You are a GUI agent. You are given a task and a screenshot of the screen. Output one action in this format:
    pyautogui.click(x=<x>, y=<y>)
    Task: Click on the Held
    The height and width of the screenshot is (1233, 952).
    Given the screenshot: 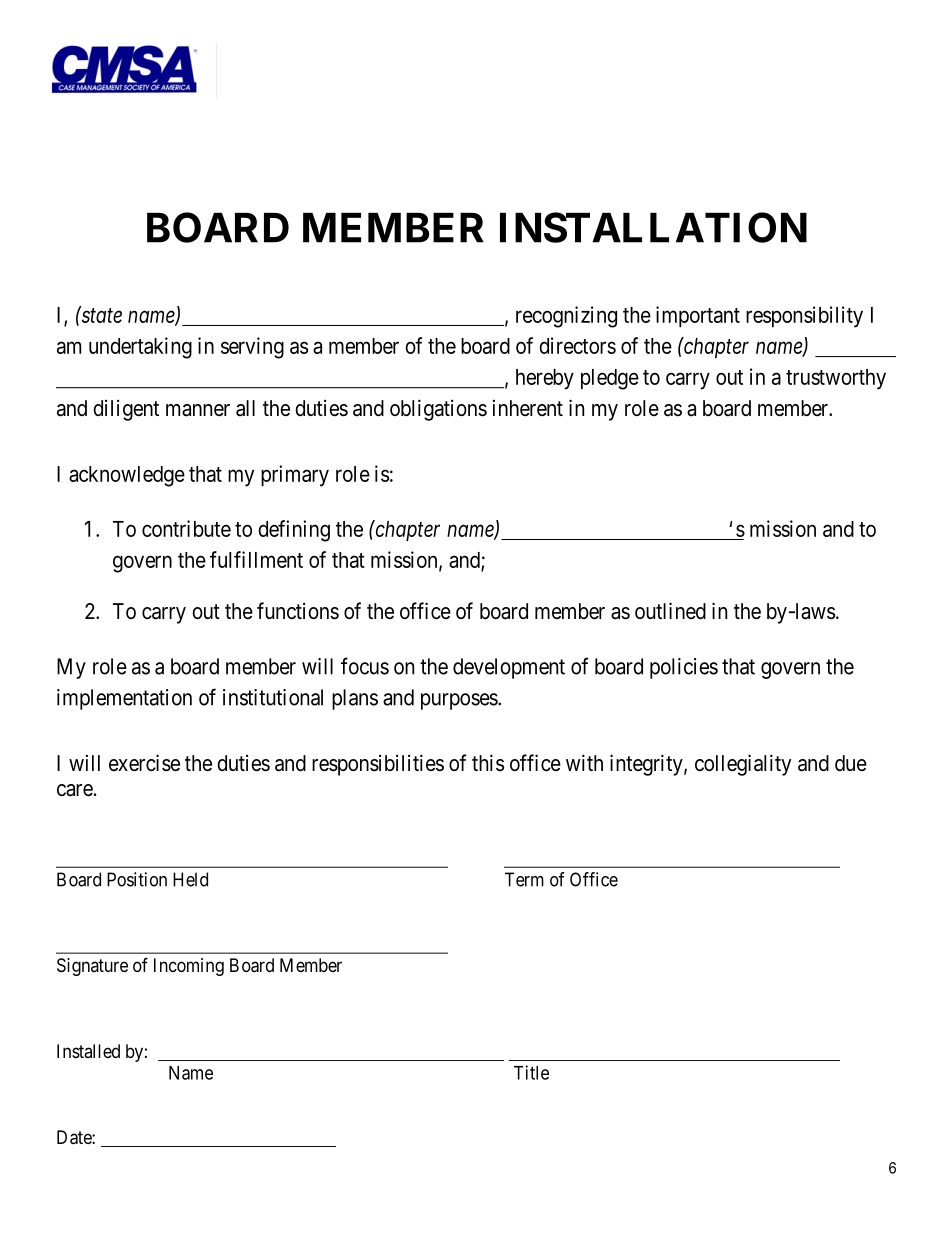 What is the action you would take?
    pyautogui.click(x=190, y=879)
